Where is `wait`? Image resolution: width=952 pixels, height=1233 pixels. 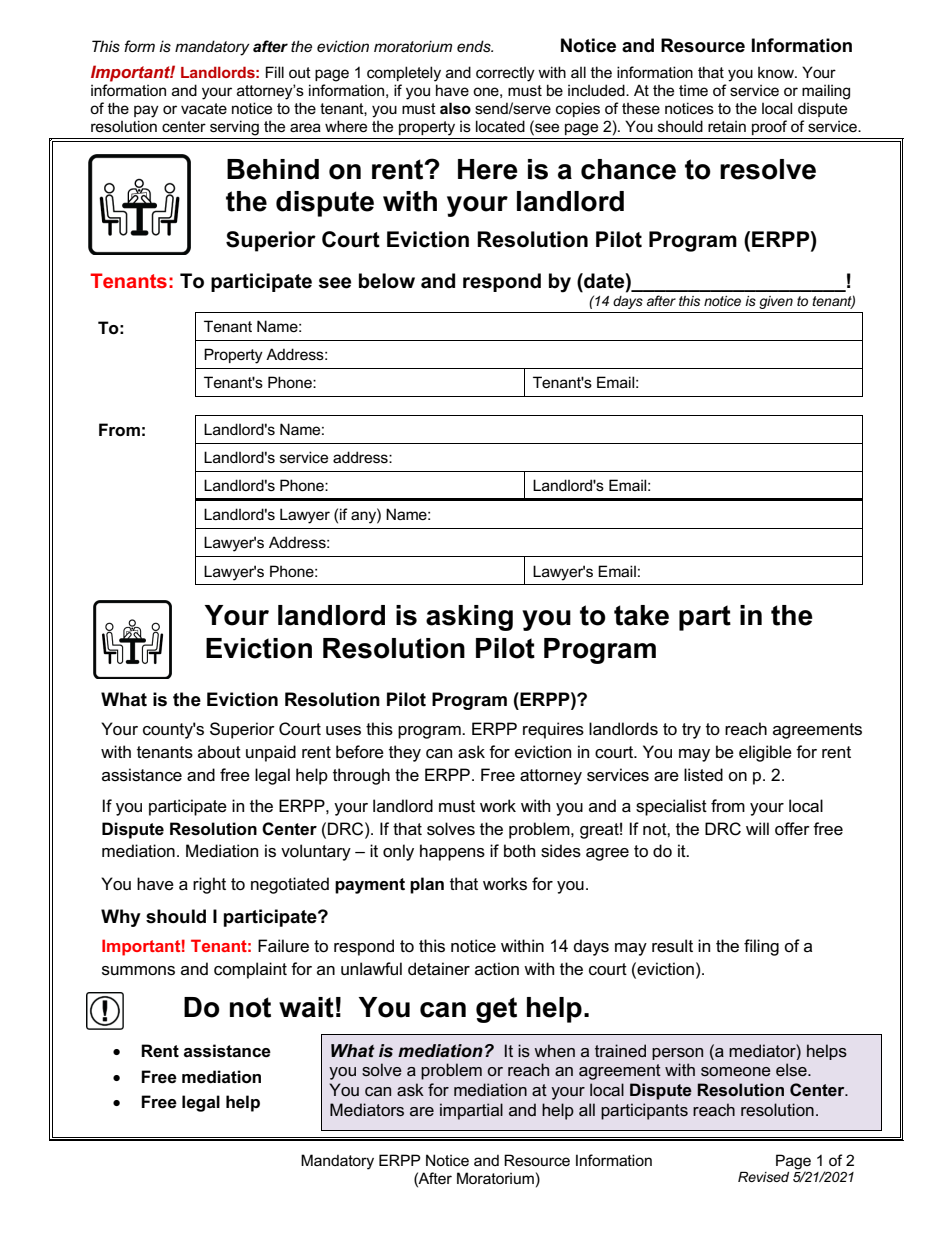
wait is located at coordinates (306, 1007).
